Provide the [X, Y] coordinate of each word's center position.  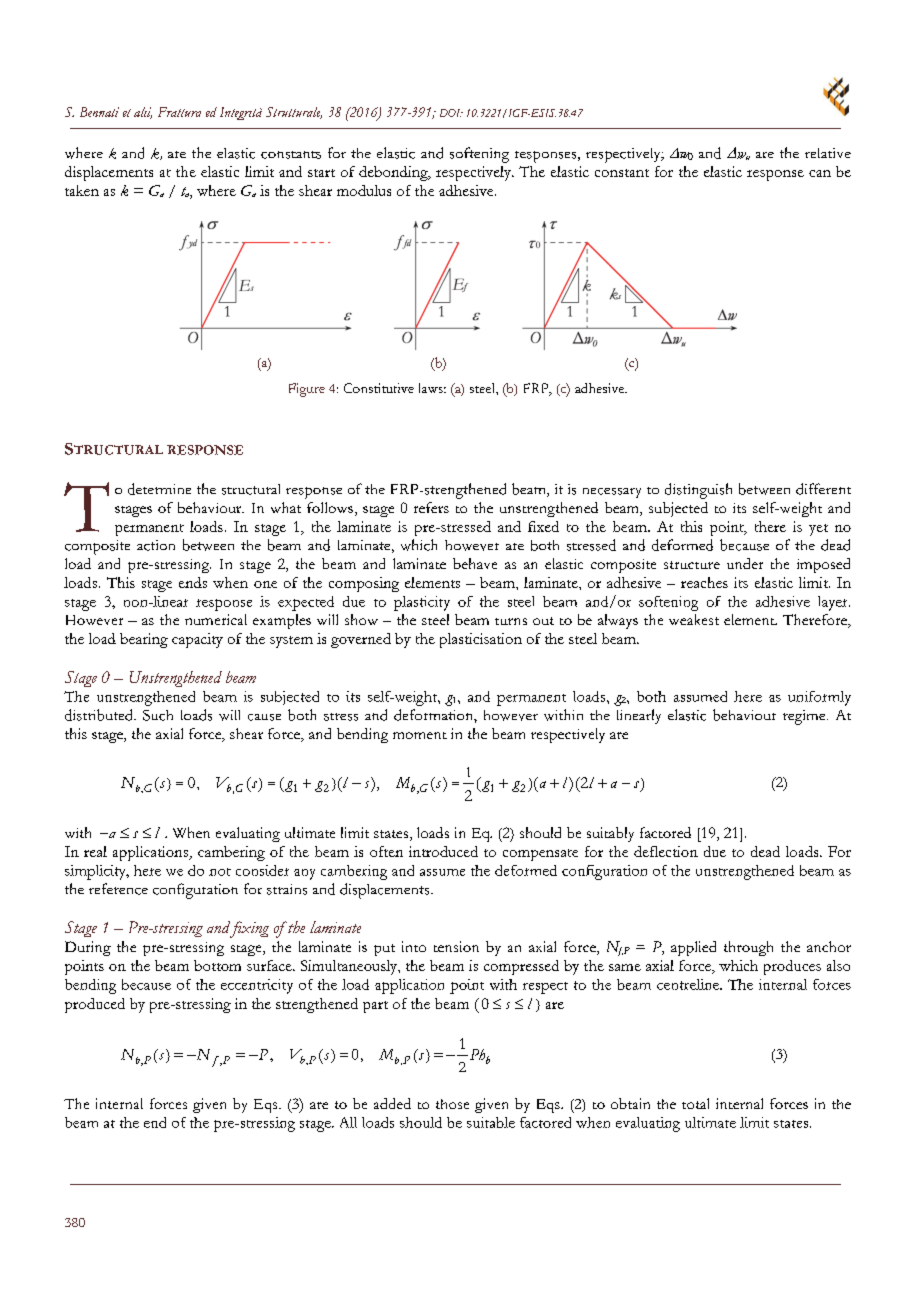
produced [95, 1005]
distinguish [698, 491]
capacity [197, 640]
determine [159, 489]
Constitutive [379, 388]
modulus [364, 190]
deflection [666, 851]
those [452, 1104]
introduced [443, 851]
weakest [694, 619]
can [820, 173]
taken [82, 190]
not [220, 872]
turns [511, 621]
